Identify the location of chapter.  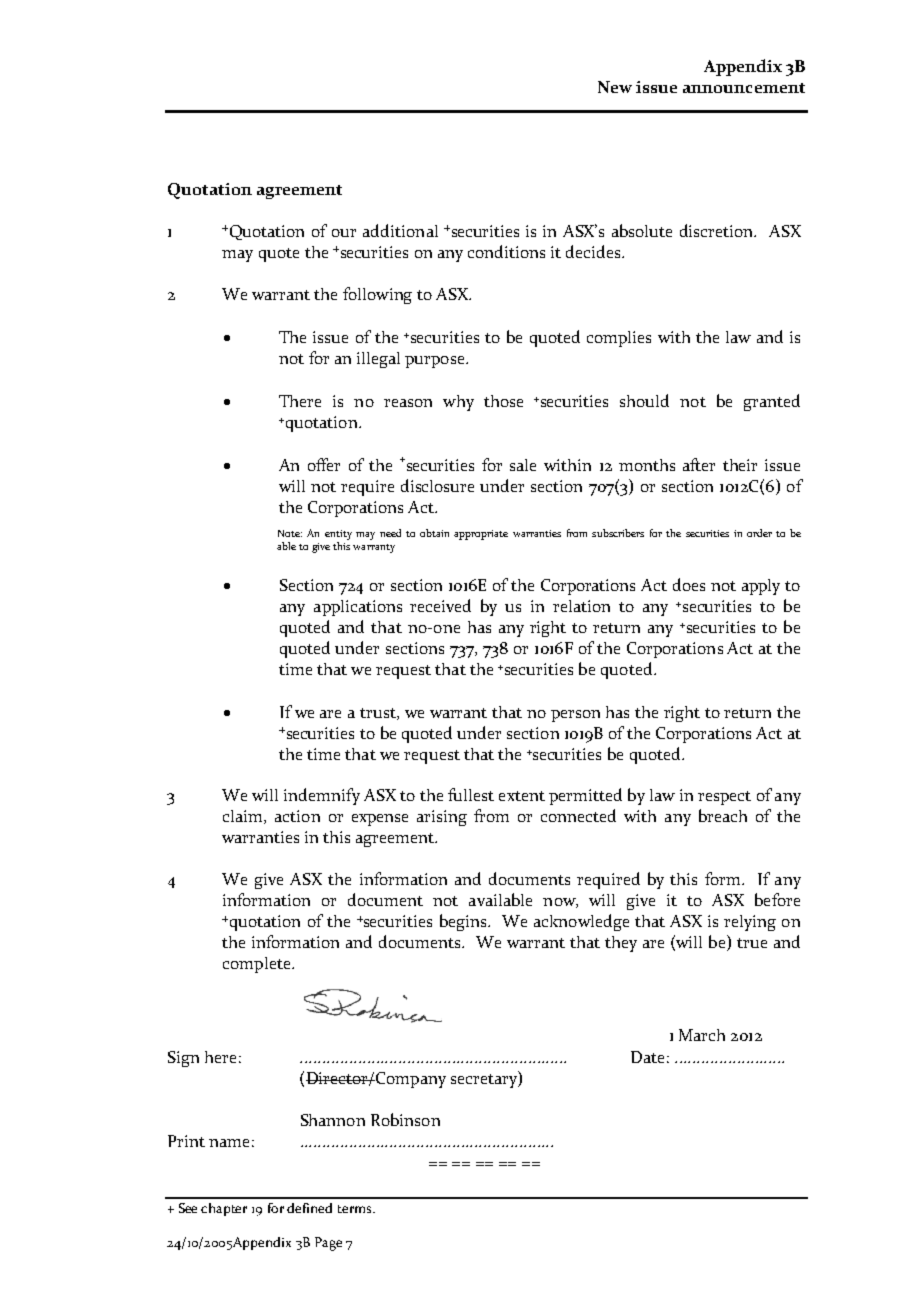
(224, 1209).
